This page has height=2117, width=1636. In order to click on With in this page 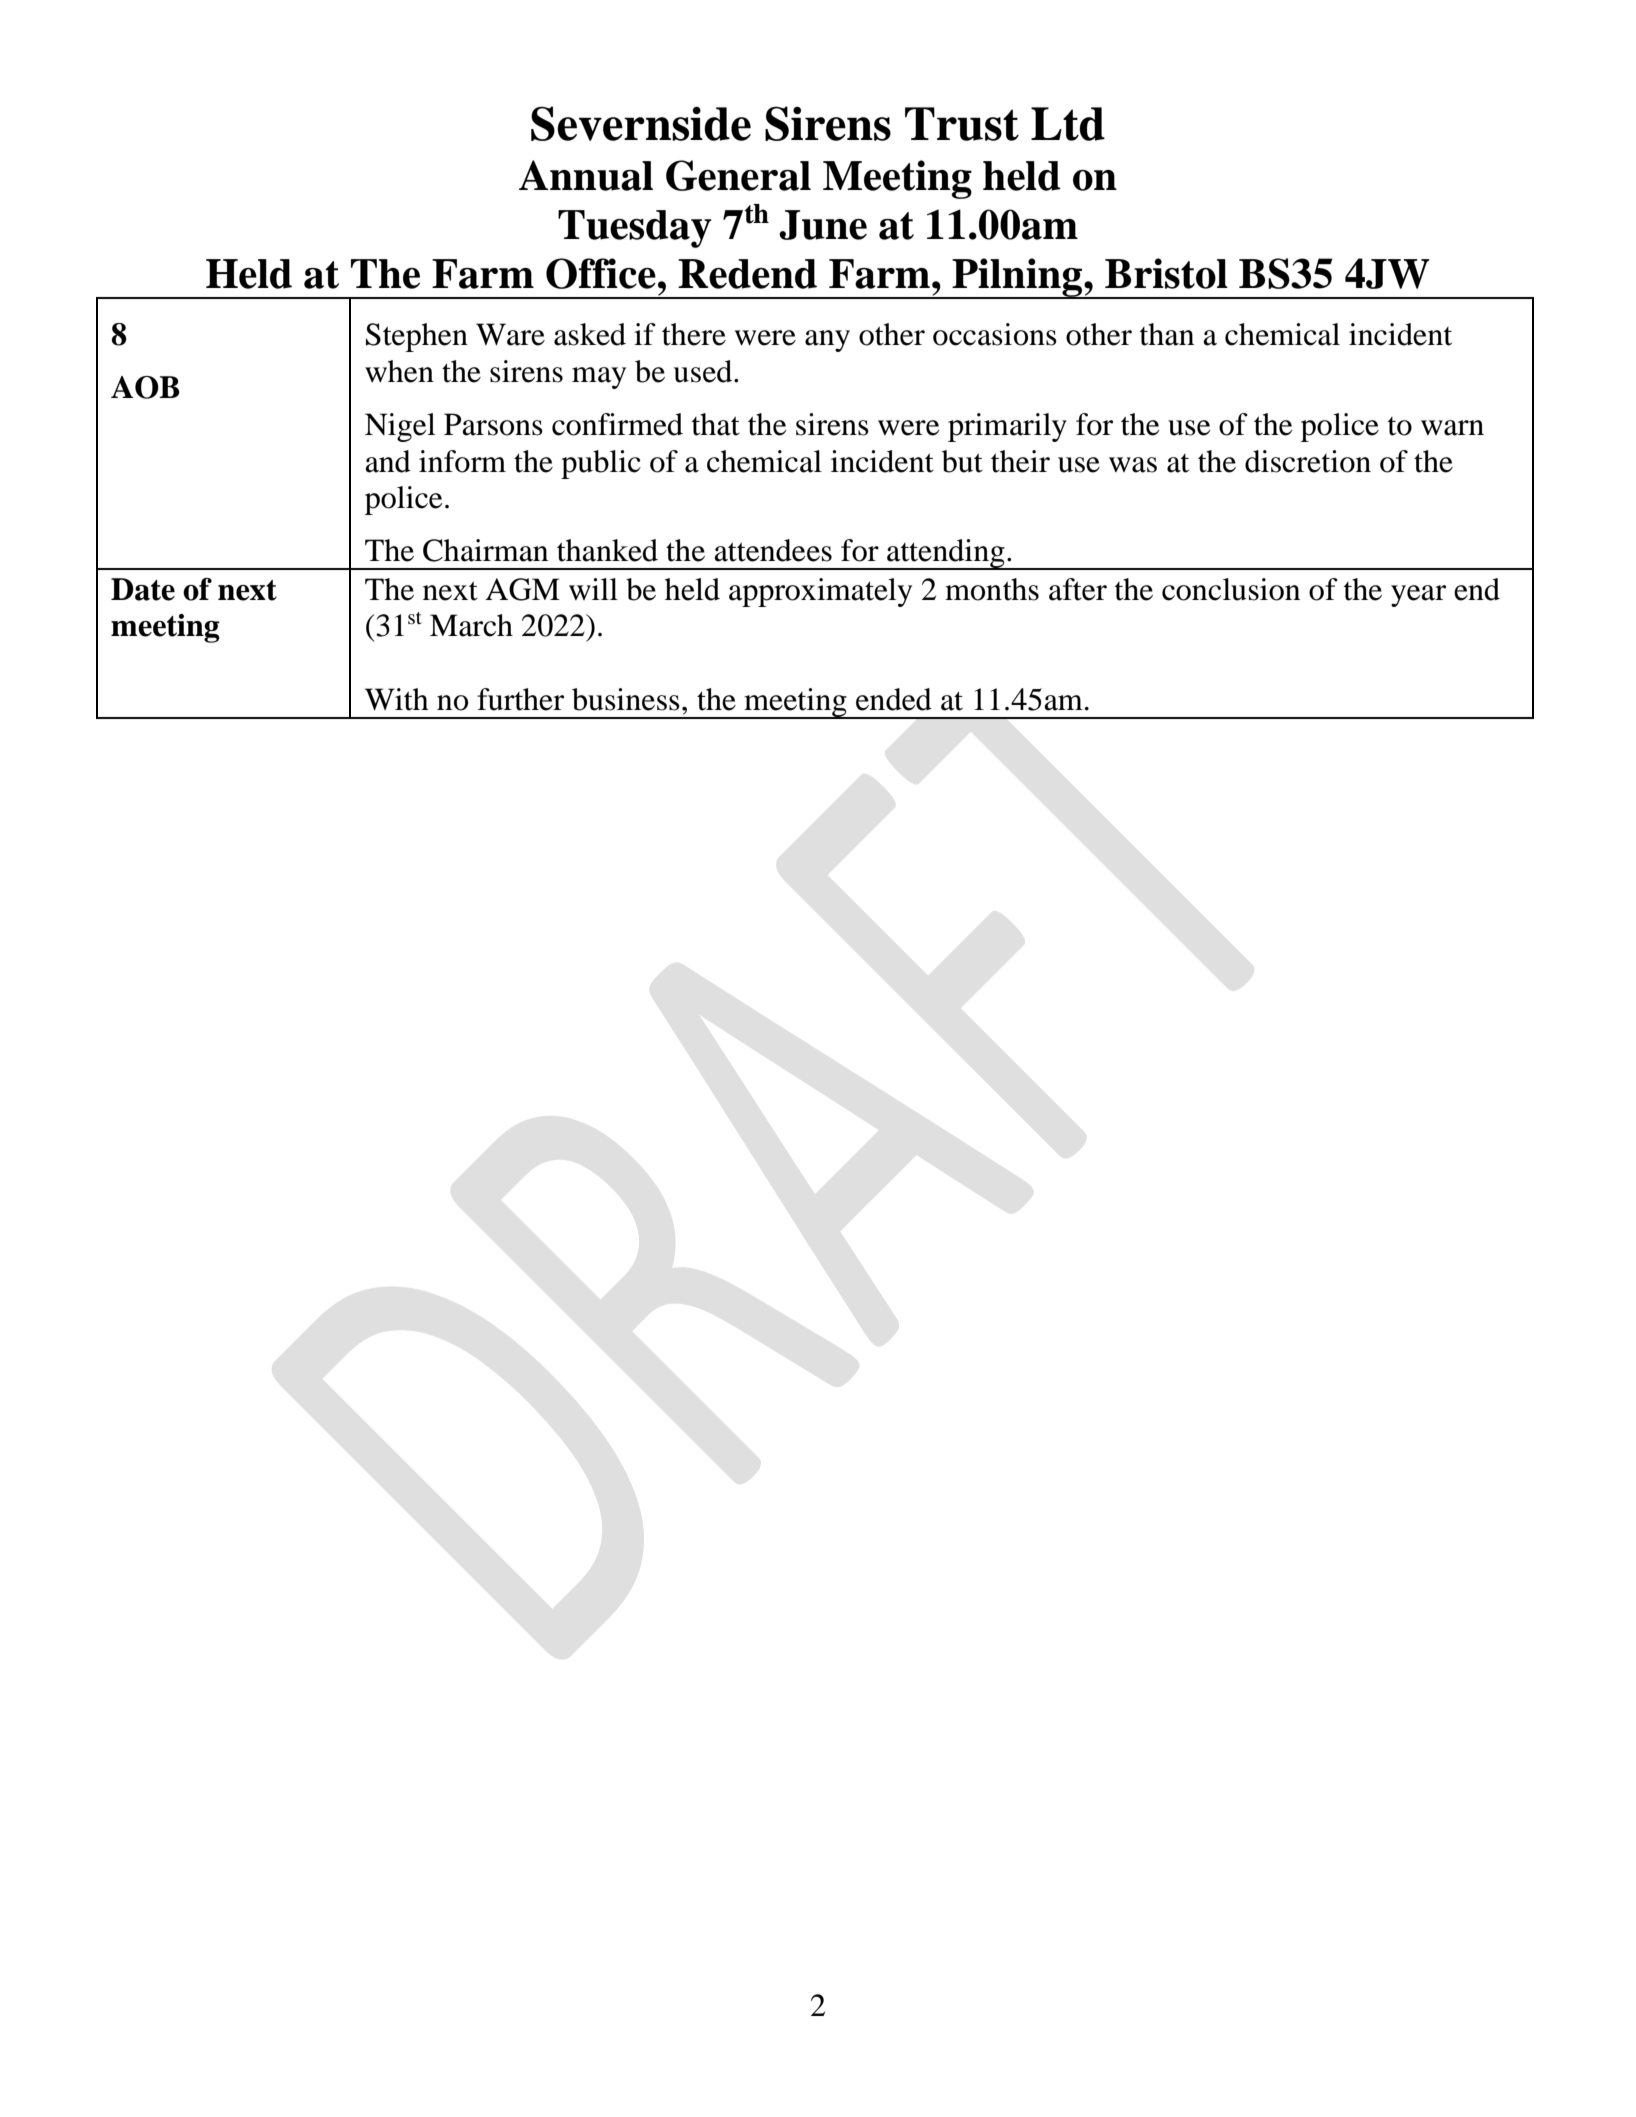, I will do `click(397, 699)`.
